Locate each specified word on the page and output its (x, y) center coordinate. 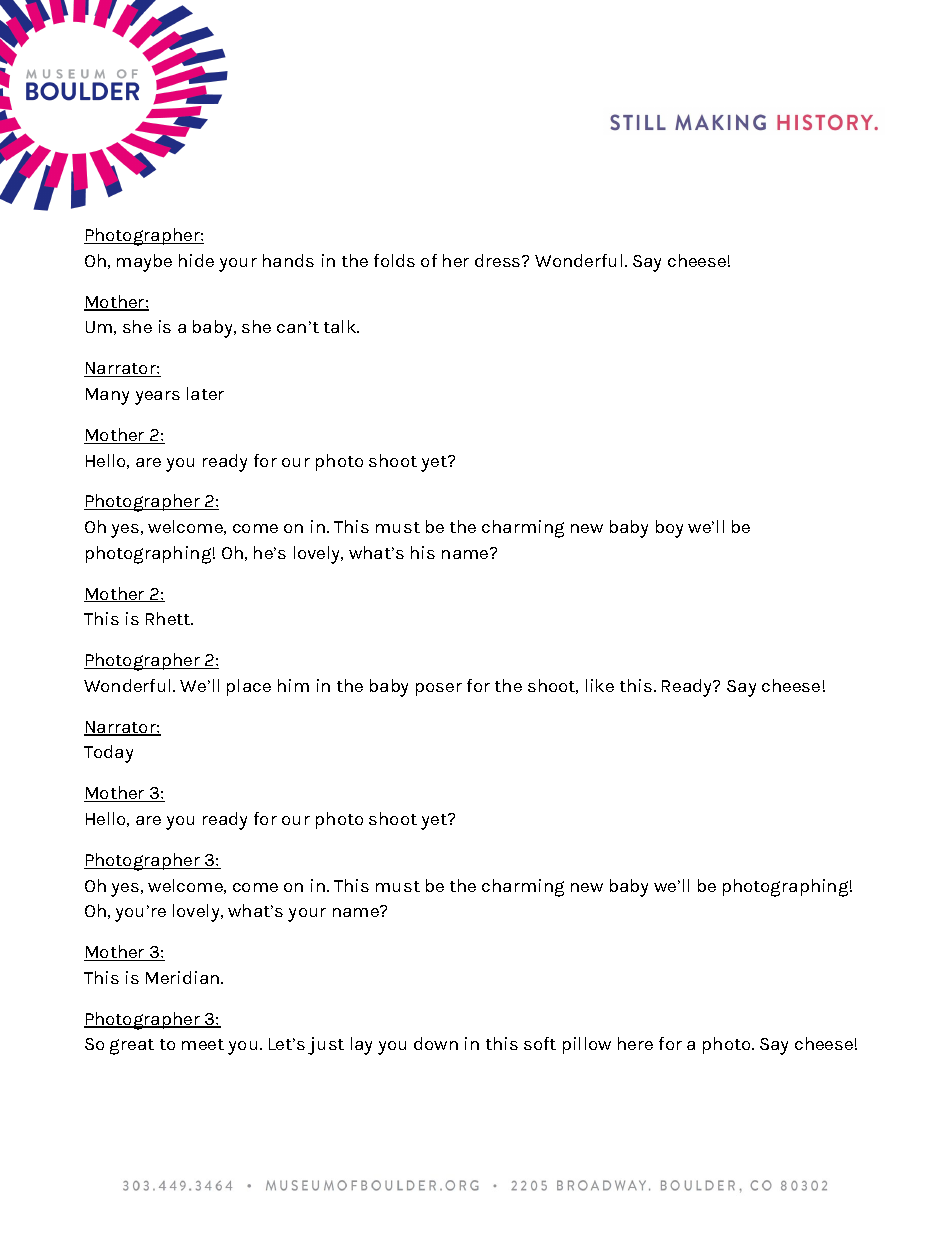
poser (439, 689)
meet (203, 1044)
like (600, 685)
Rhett (169, 618)
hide (196, 260)
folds (394, 260)
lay (361, 1046)
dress (499, 260)
